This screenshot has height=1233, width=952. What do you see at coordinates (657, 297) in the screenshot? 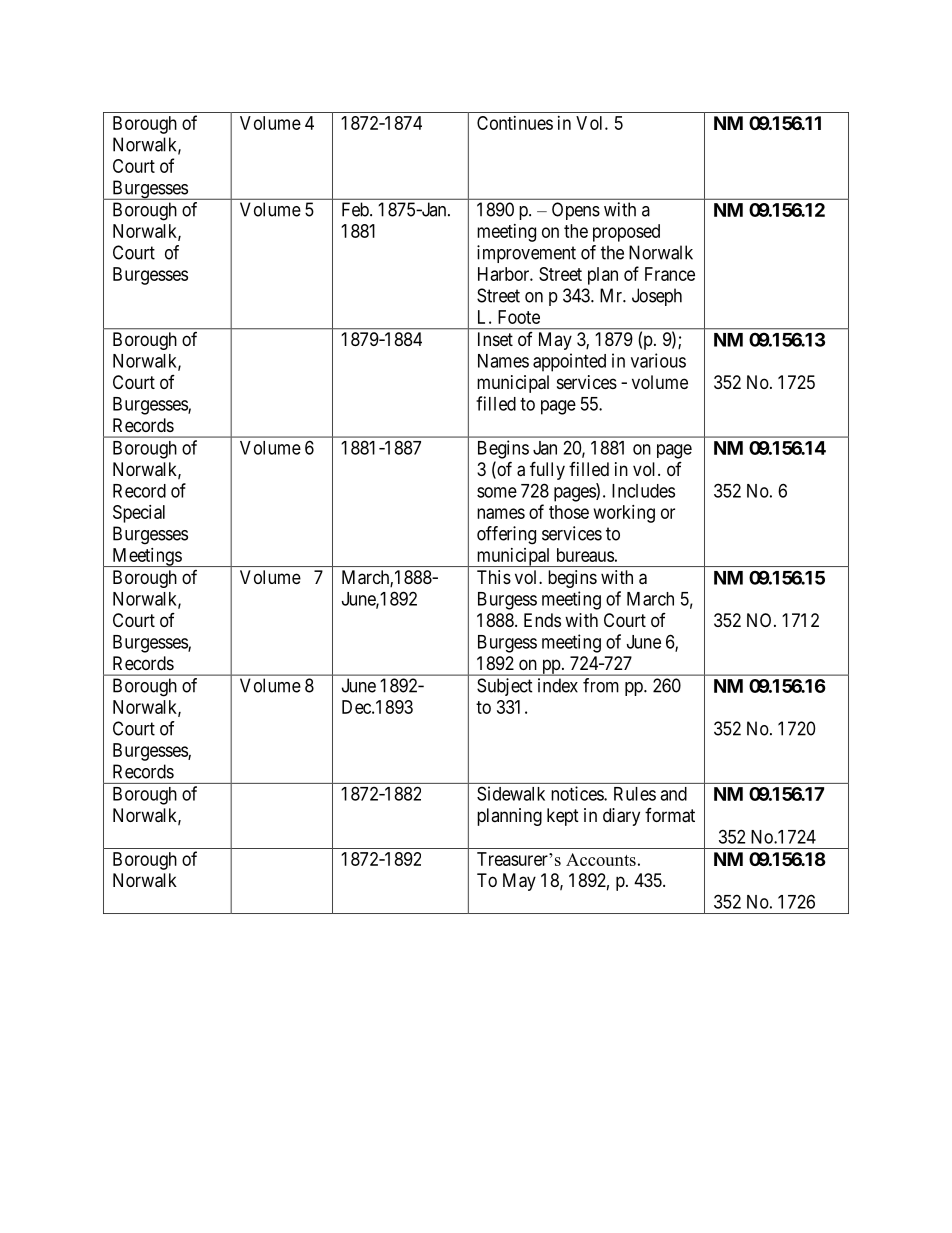
I see `Joseph` at bounding box center [657, 297].
